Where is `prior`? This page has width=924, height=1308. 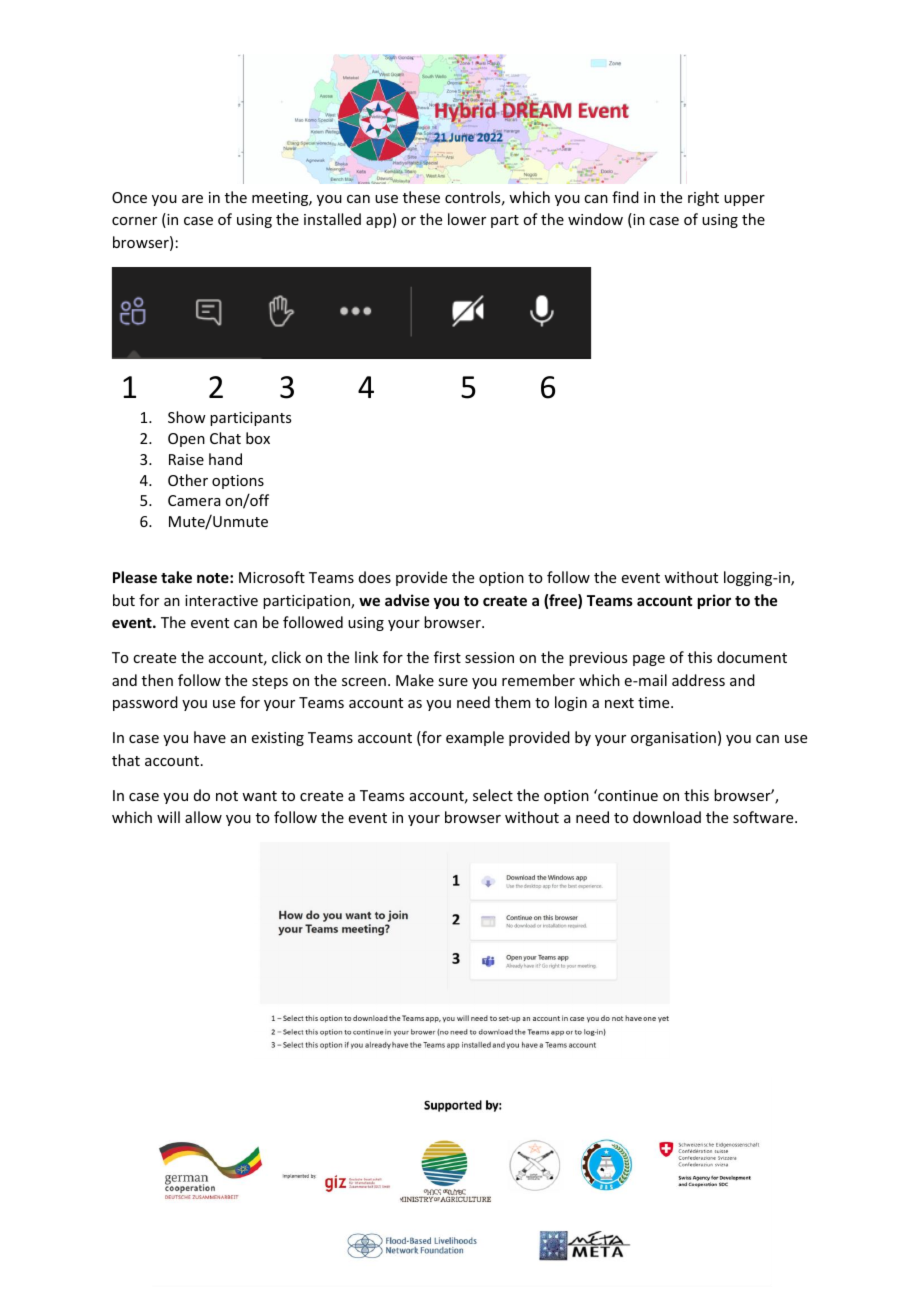
prior is located at coordinates (714, 601).
